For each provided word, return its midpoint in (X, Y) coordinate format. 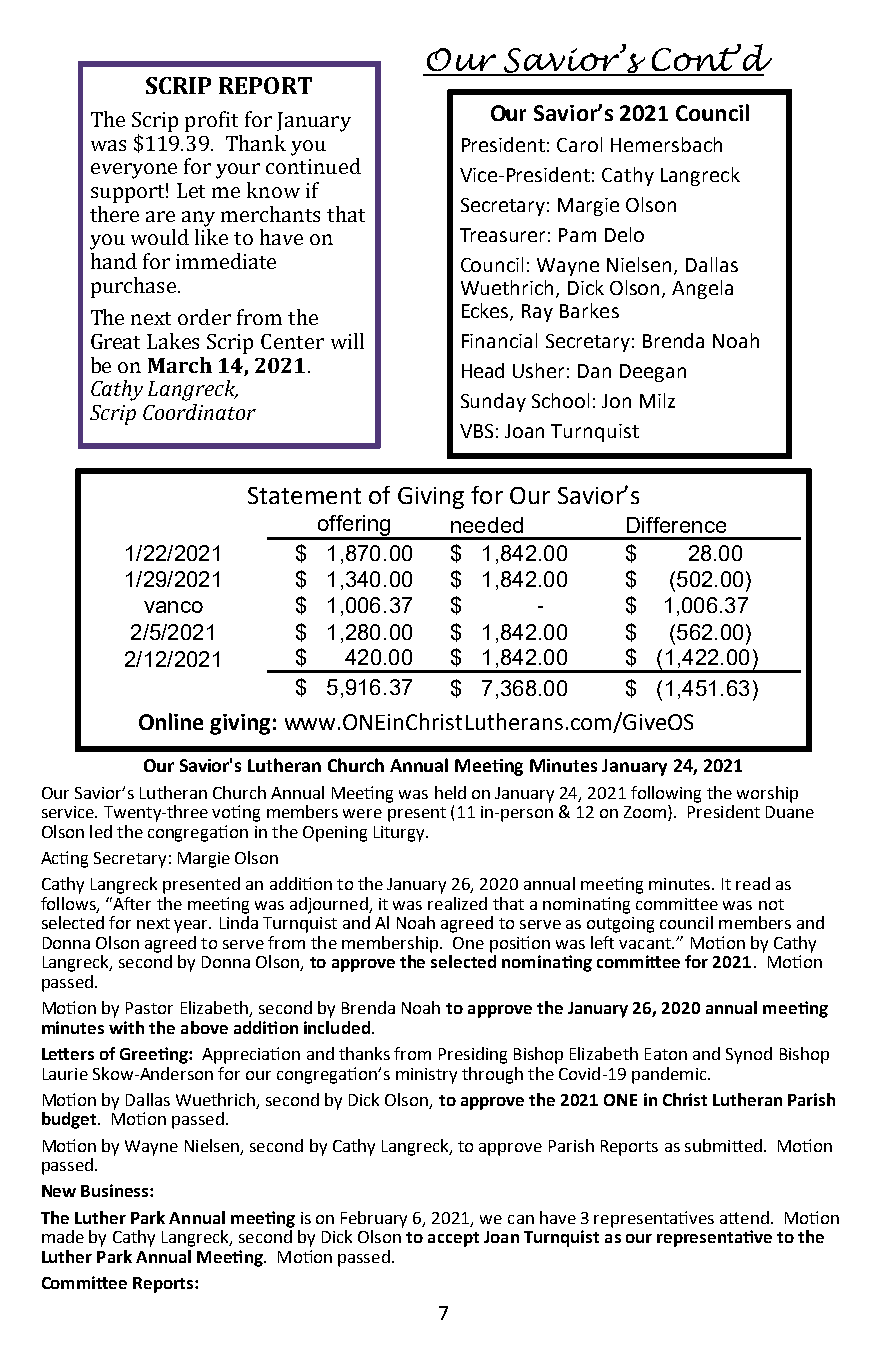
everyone (134, 171)
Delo (624, 234)
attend (744, 1217)
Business (116, 1190)
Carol (579, 144)
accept (453, 1239)
